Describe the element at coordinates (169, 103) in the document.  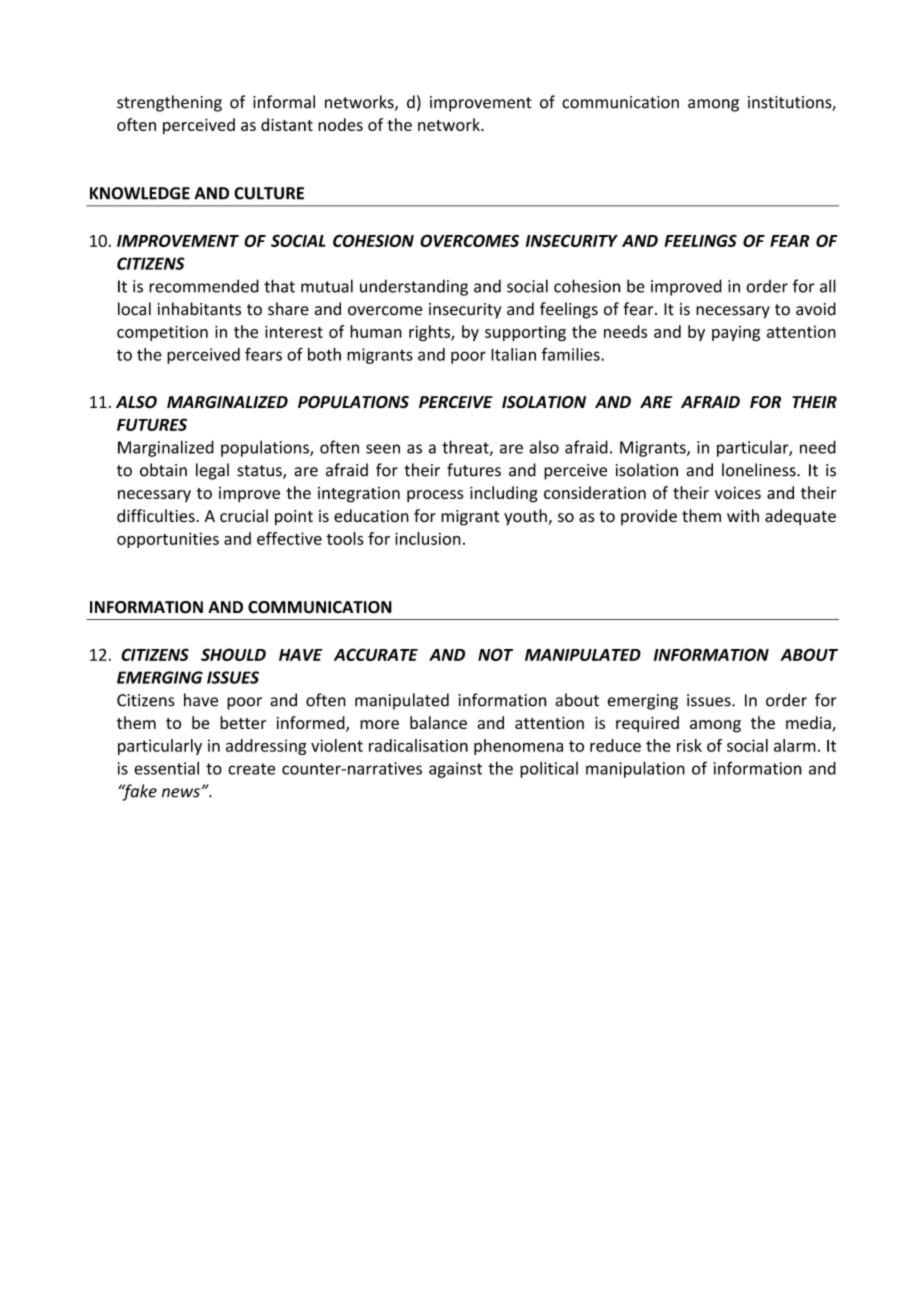
I see `strengthening` at that location.
